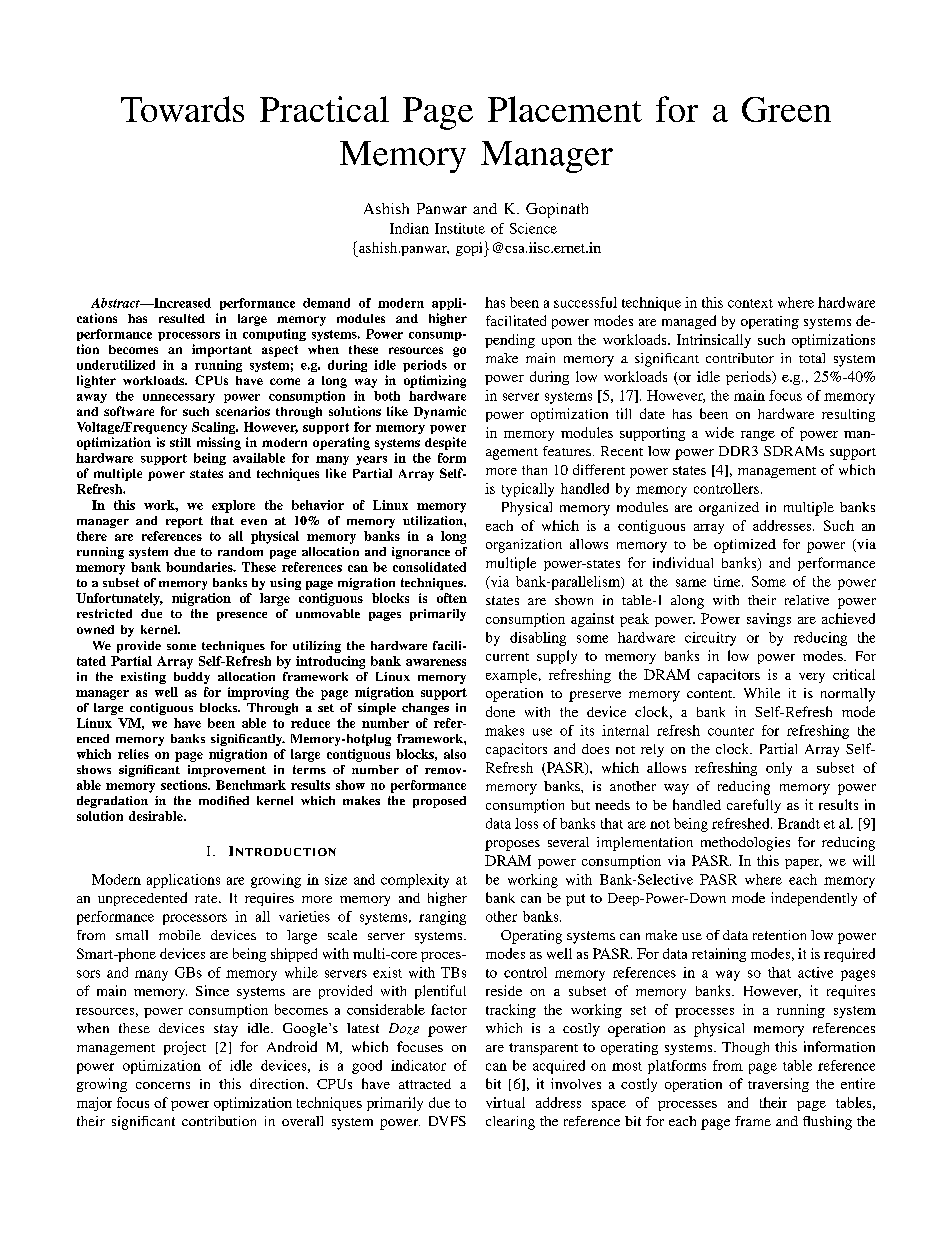 The height and width of the document is (1233, 952). I want to click on contributor, so click(740, 358).
